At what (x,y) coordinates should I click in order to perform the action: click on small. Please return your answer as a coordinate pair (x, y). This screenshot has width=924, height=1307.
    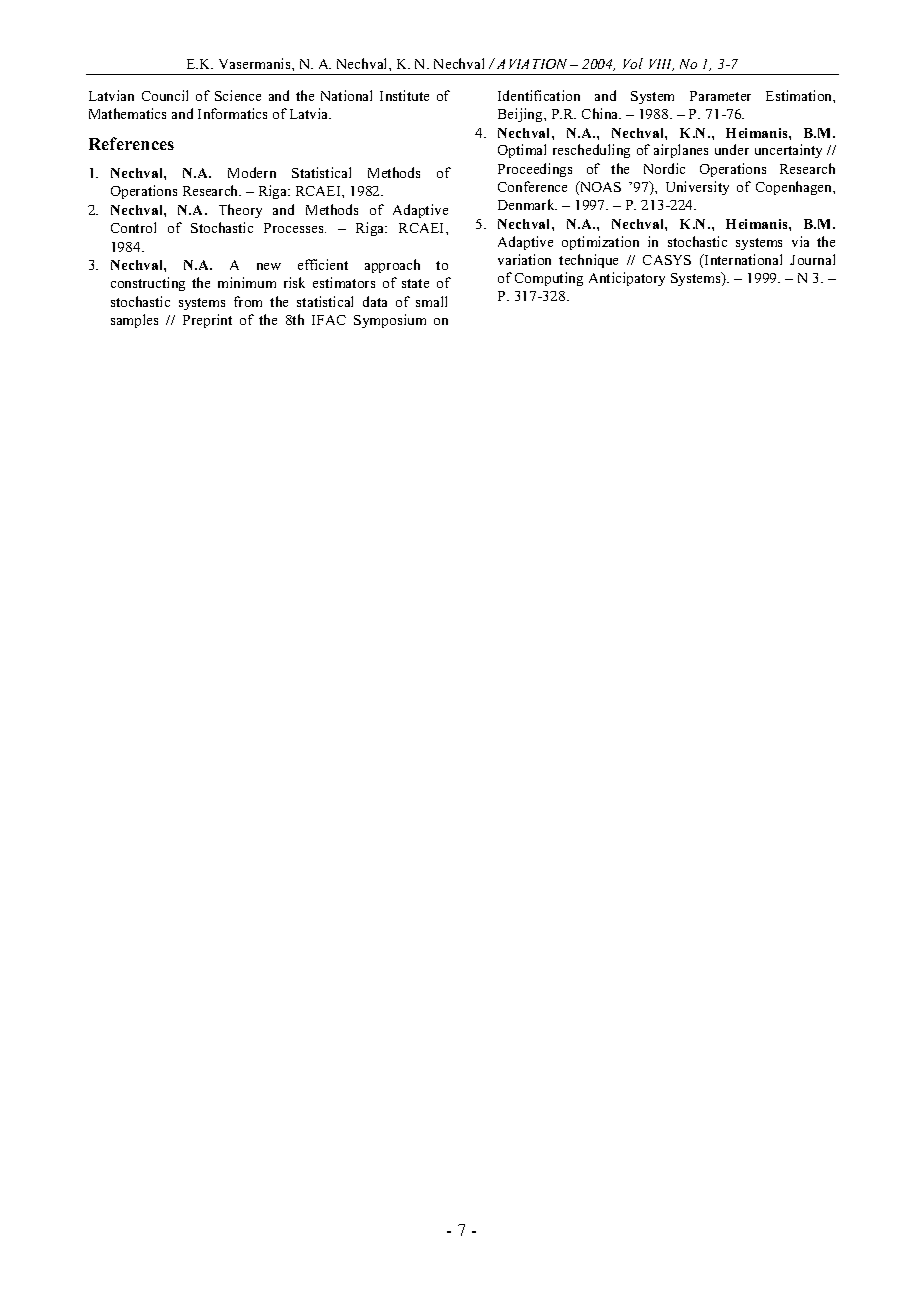
    Looking at the image, I should click on (431, 301).
